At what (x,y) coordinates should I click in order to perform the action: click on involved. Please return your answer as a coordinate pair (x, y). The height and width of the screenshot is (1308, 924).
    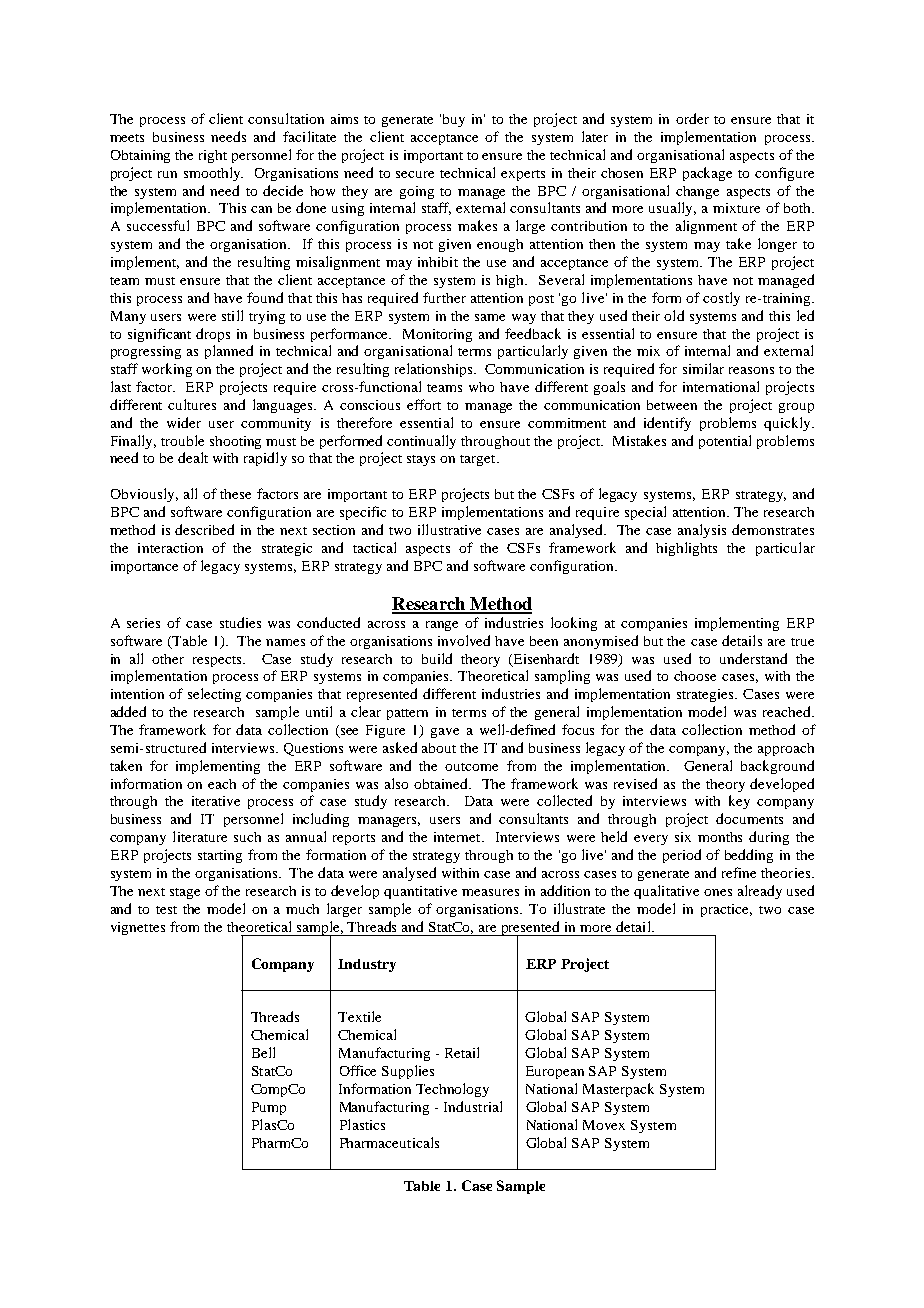
    Looking at the image, I should click on (464, 640).
